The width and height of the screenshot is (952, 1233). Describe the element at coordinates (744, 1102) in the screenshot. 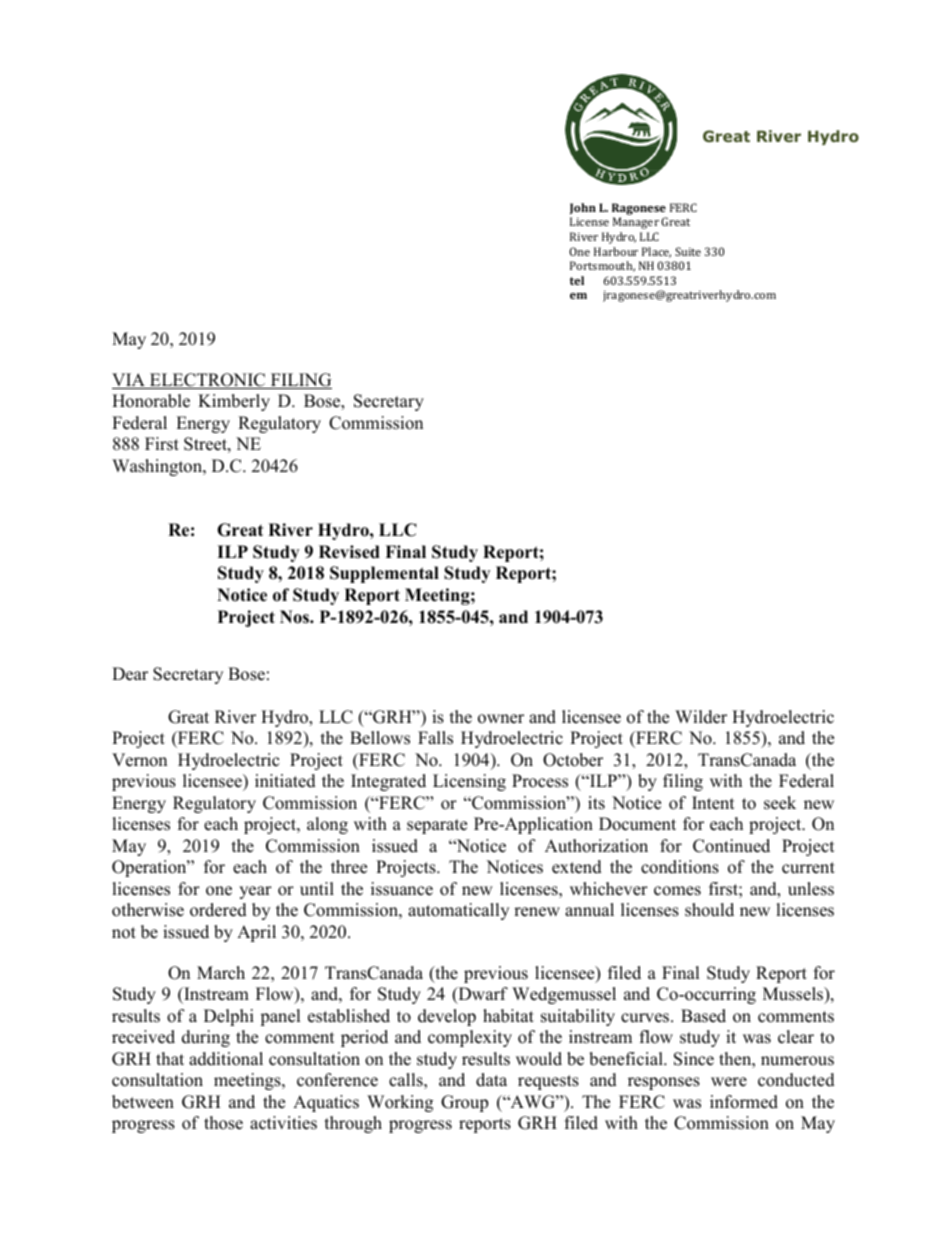

I see `informed` at that location.
